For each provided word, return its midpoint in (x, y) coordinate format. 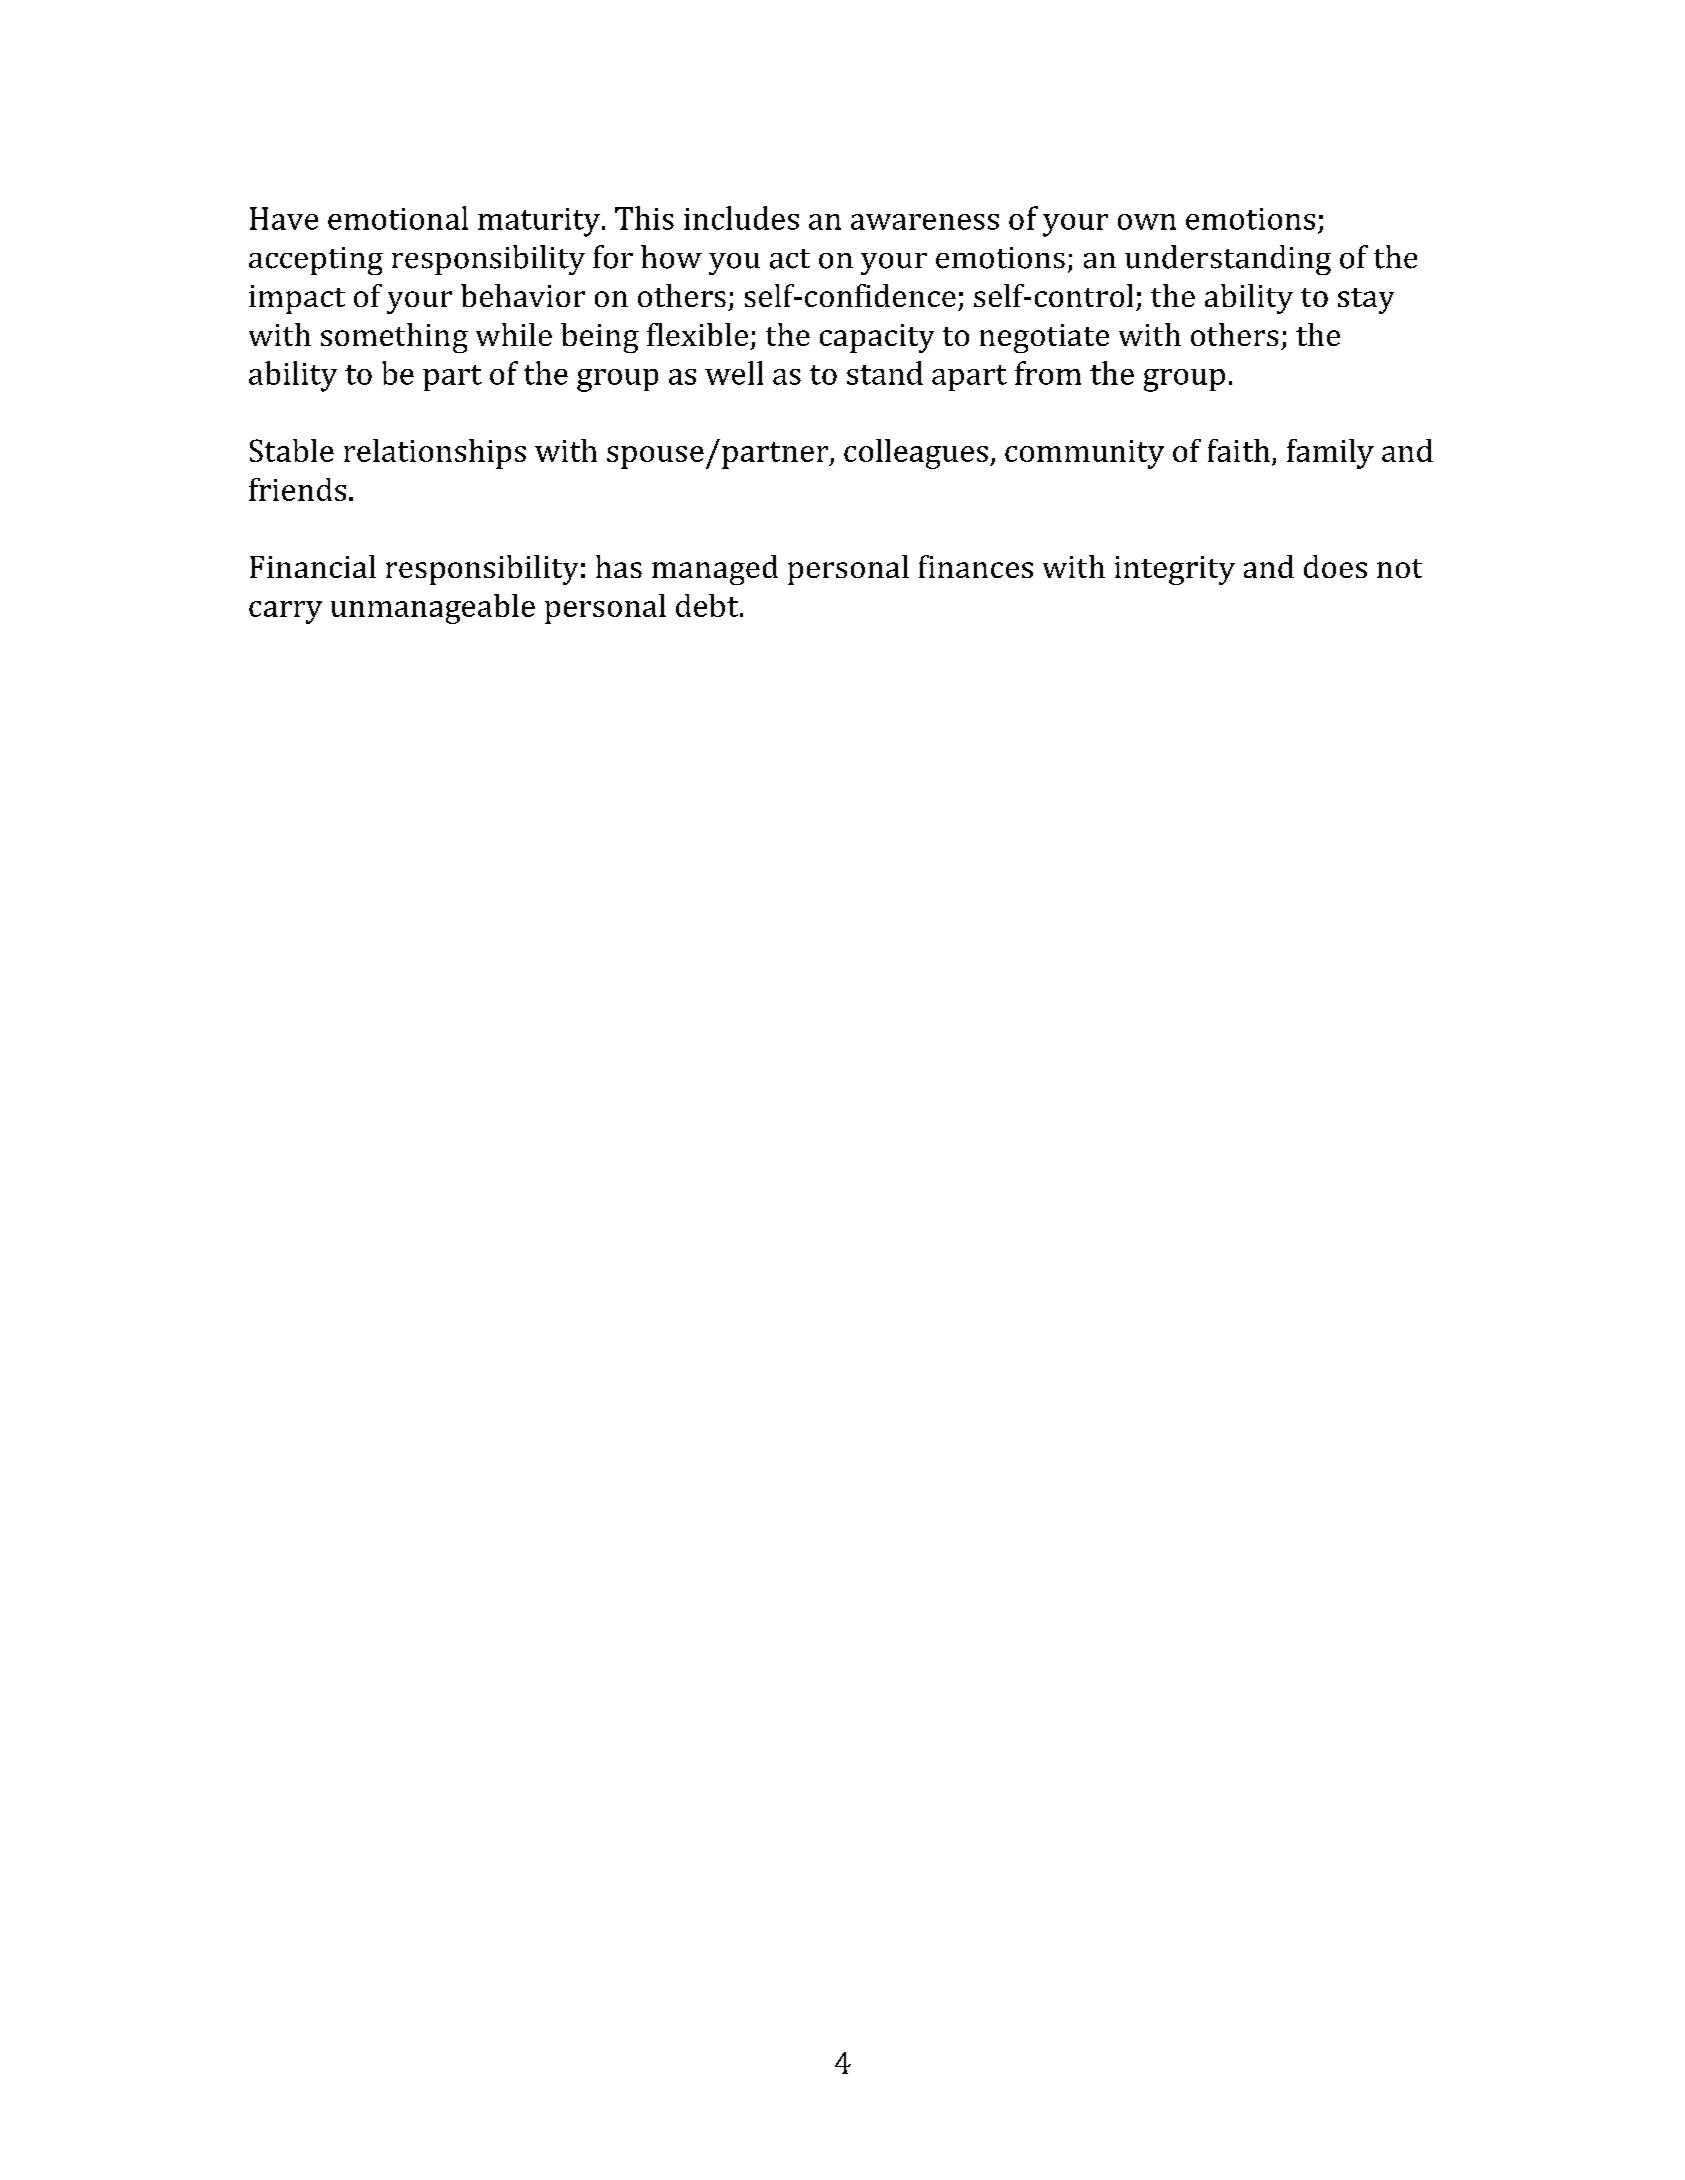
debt (708, 605)
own (1147, 222)
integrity (1175, 570)
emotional (398, 218)
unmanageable (433, 609)
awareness (925, 222)
